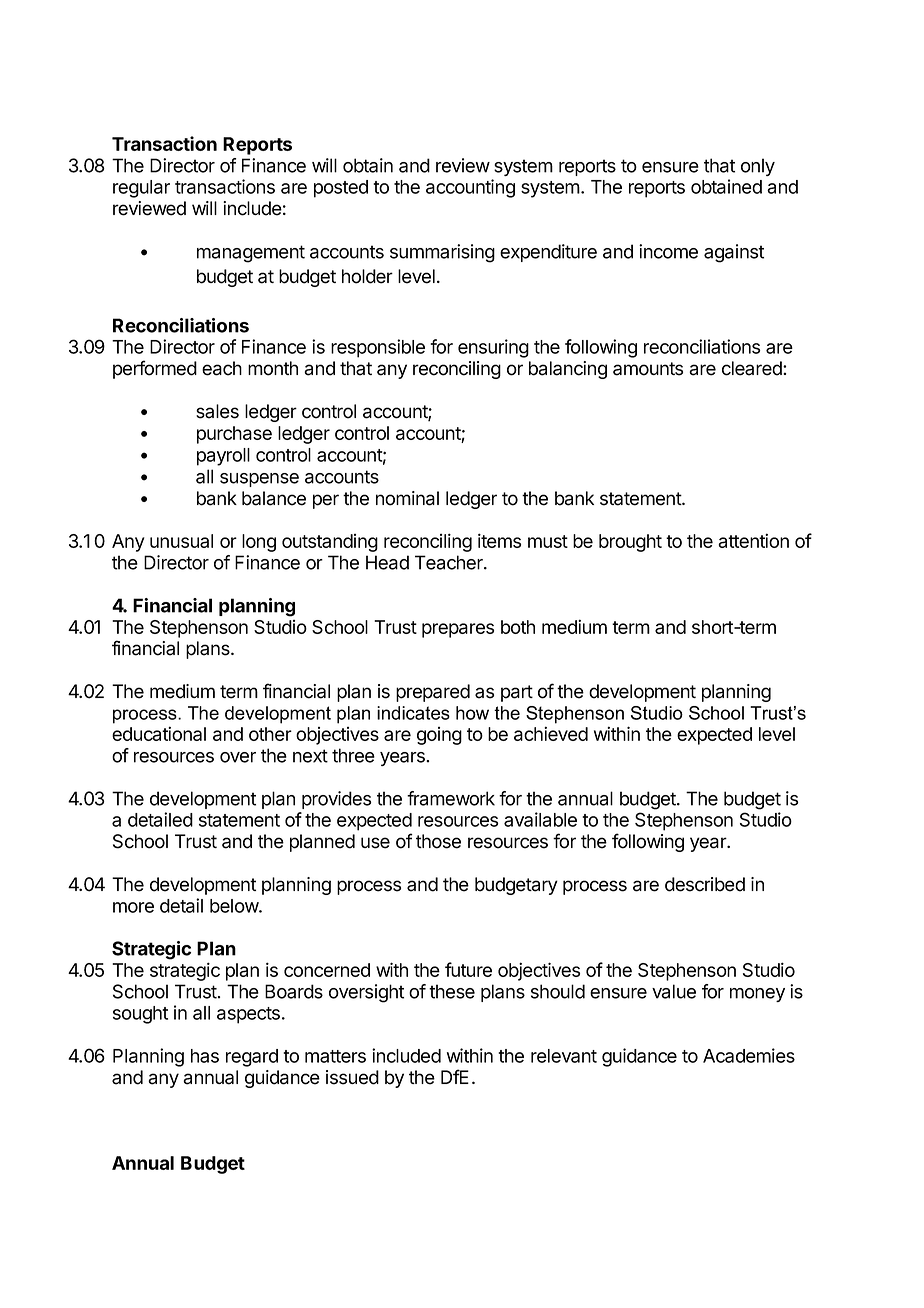 The height and width of the image is (1308, 924). I want to click on summarising, so click(442, 253).
